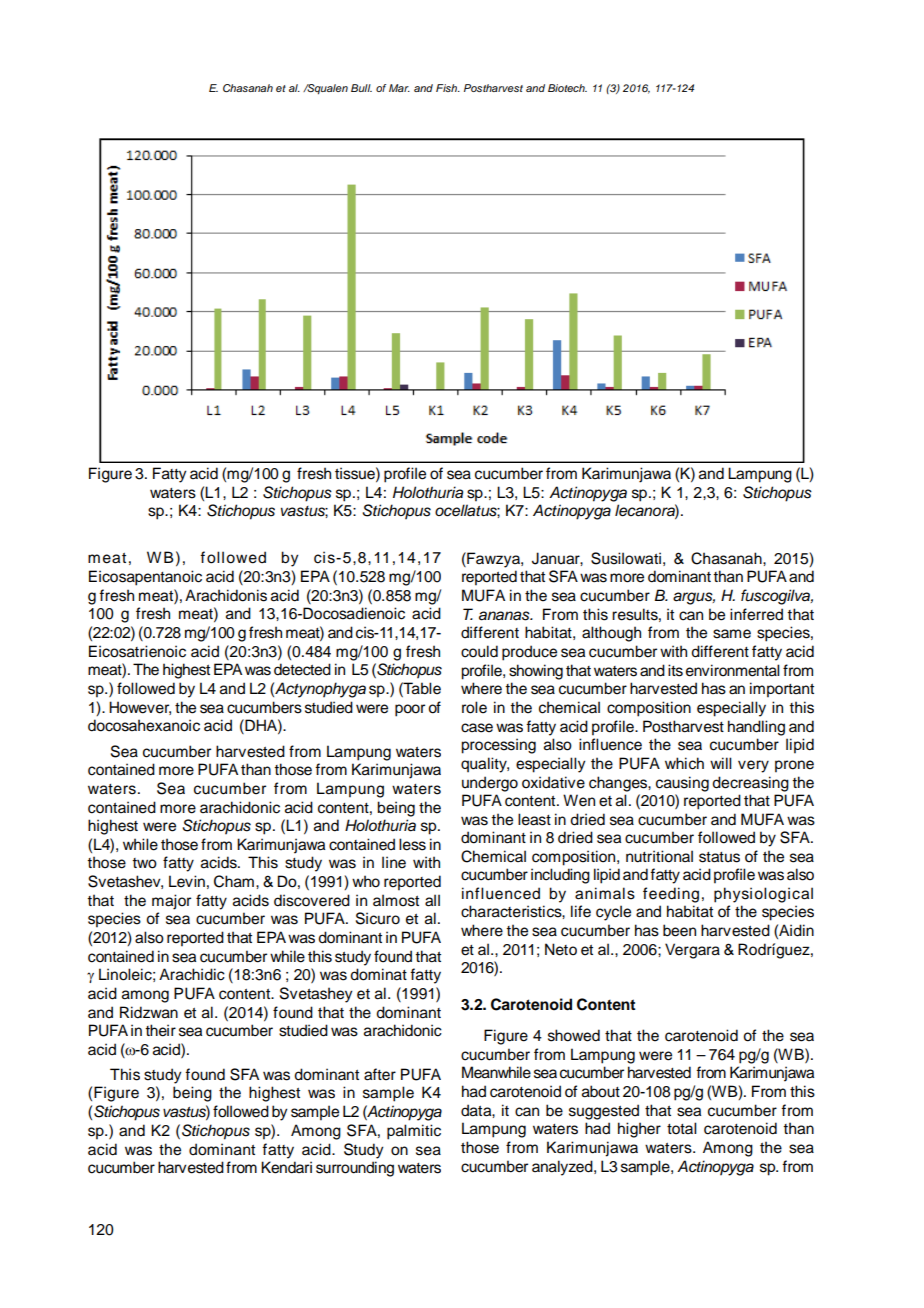  What do you see at coordinates (448, 88) in the screenshot?
I see `Fish` at bounding box center [448, 88].
